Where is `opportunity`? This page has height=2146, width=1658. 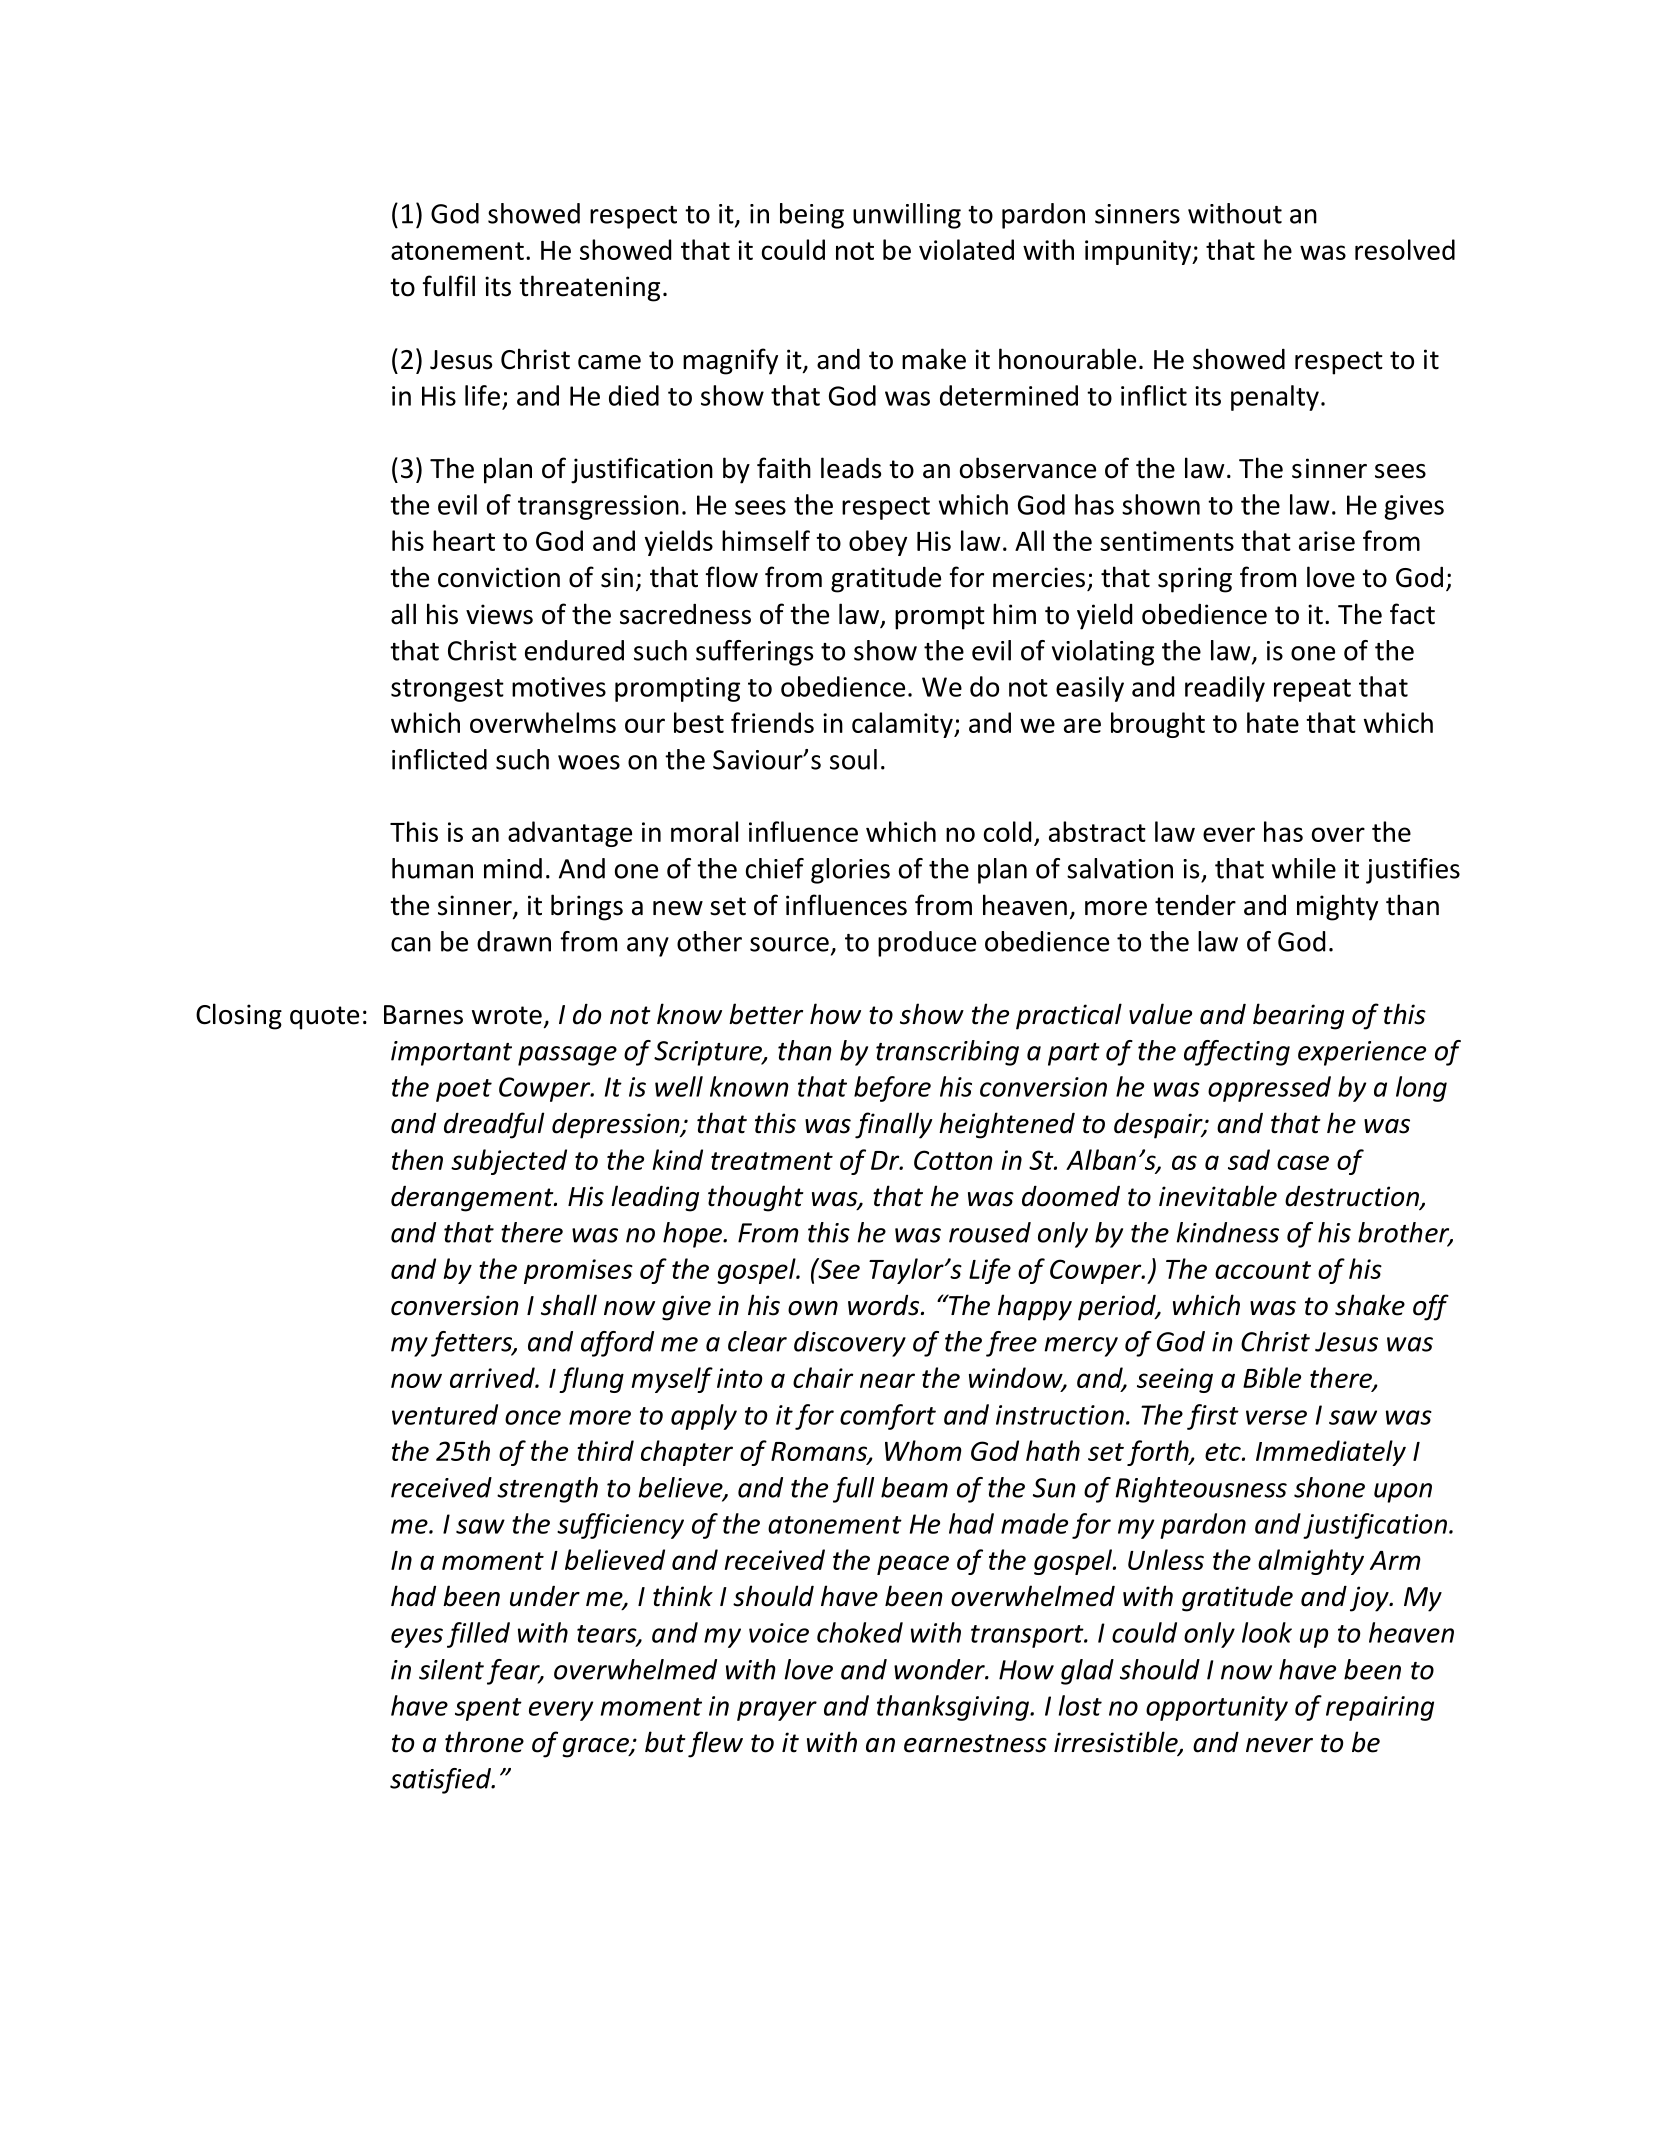 opportunity is located at coordinates (1217, 1708).
